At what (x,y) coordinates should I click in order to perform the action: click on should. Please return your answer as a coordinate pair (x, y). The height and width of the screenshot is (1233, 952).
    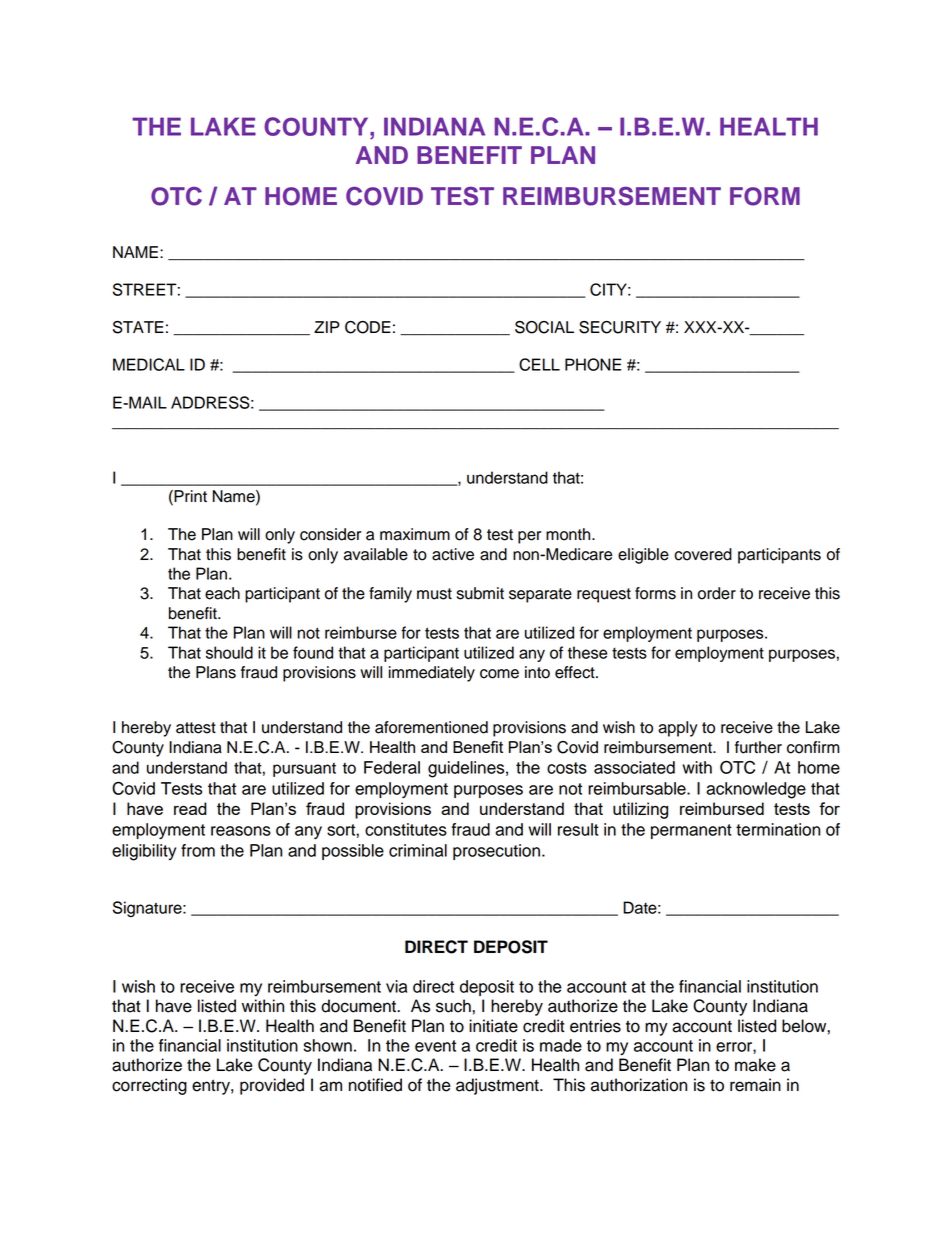
    Looking at the image, I should click on (229, 652).
